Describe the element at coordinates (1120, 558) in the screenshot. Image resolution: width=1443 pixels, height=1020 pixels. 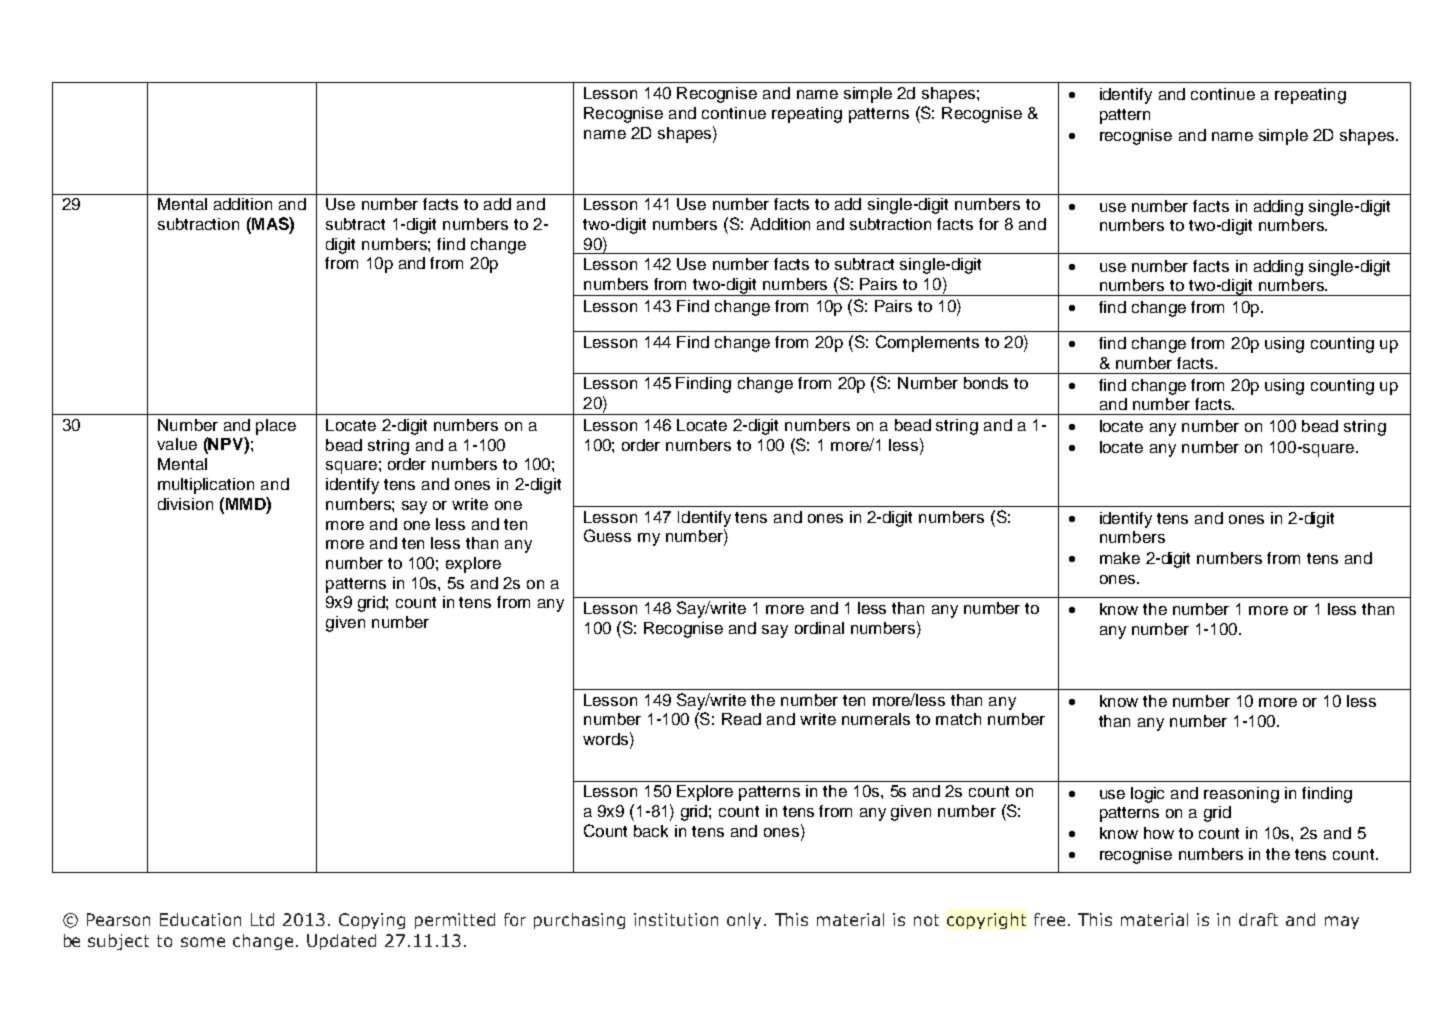
I see `make` at that location.
